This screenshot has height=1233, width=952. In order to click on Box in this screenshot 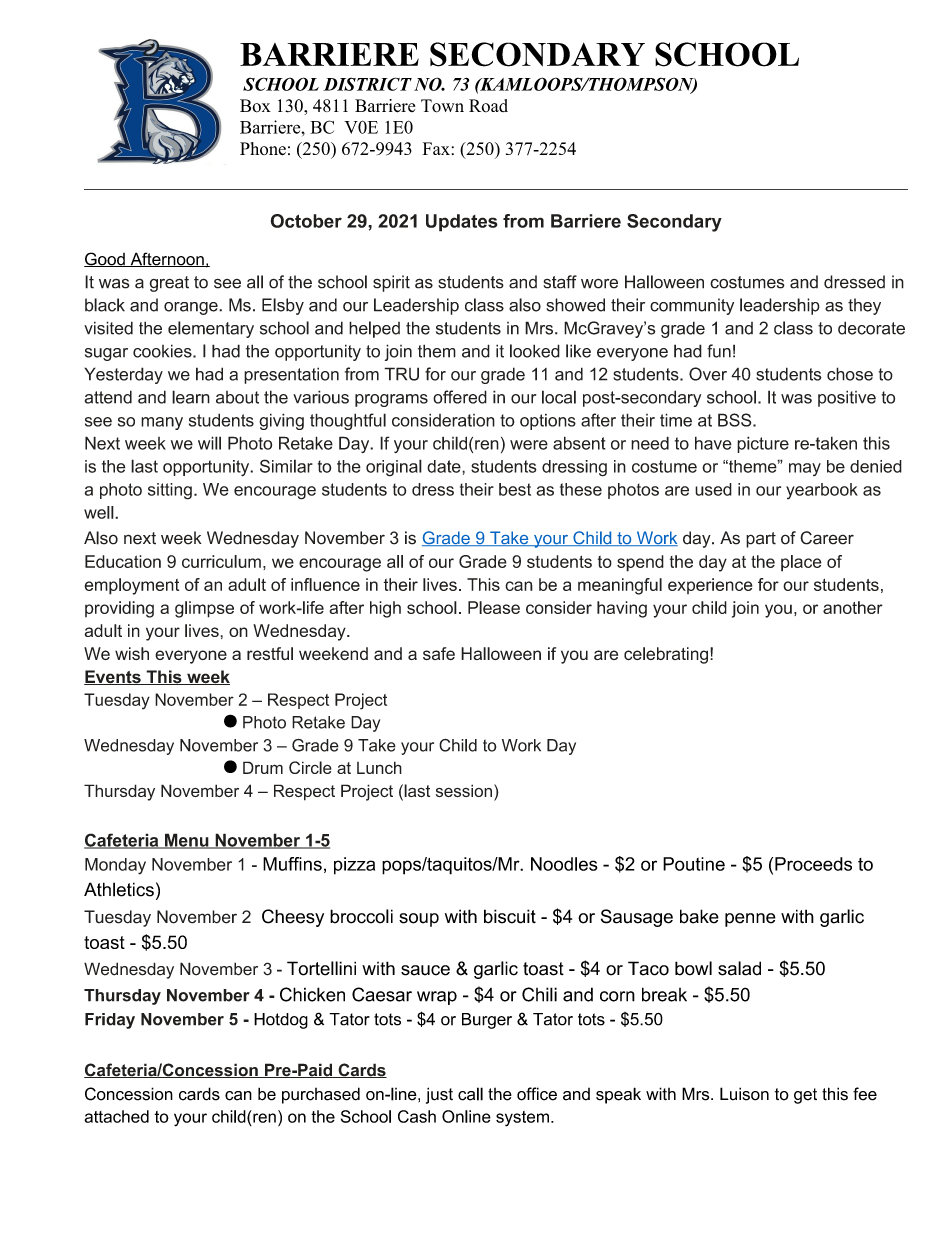, I will do `click(255, 106)`.
